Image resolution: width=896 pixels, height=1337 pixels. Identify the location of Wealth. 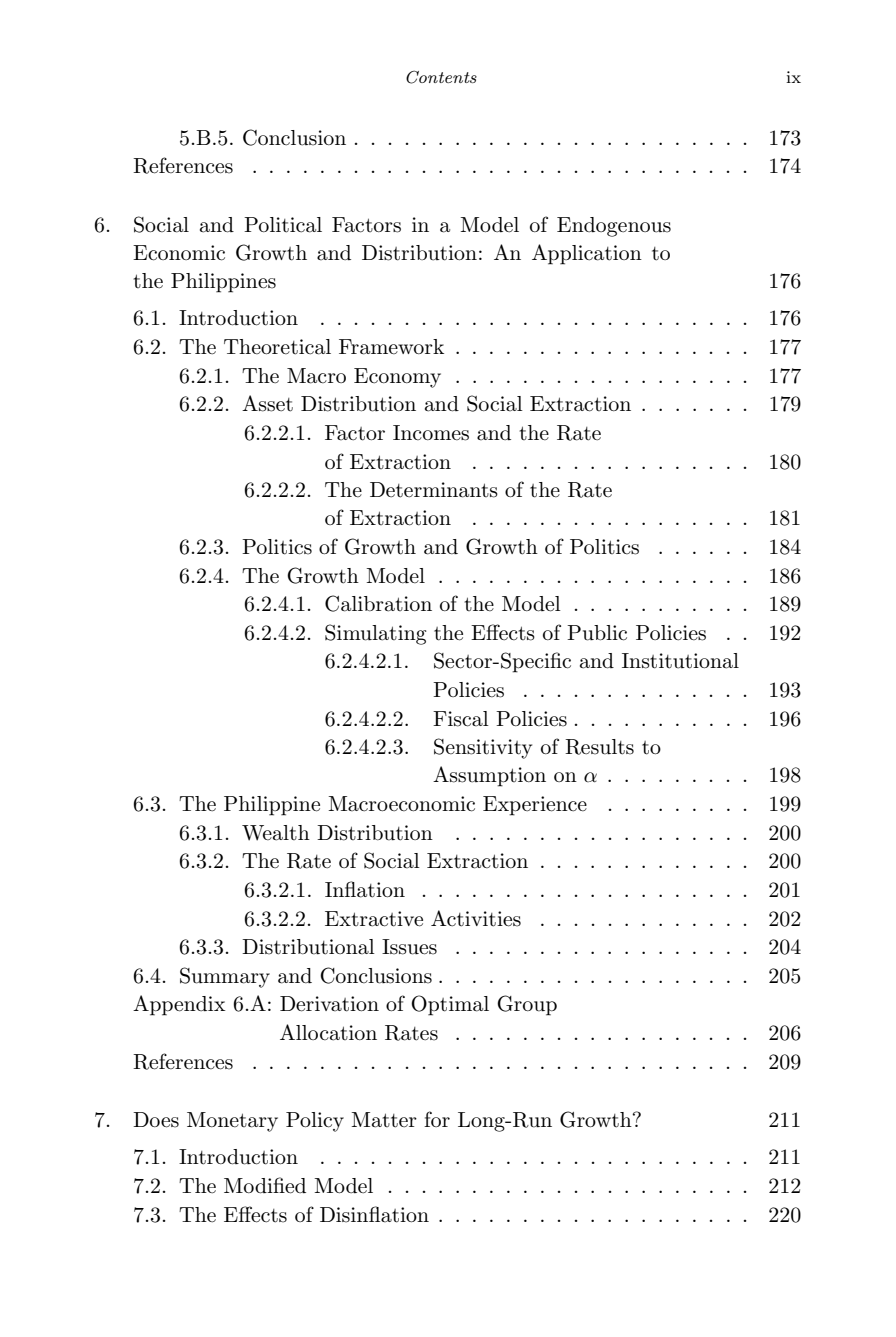
(276, 833).
